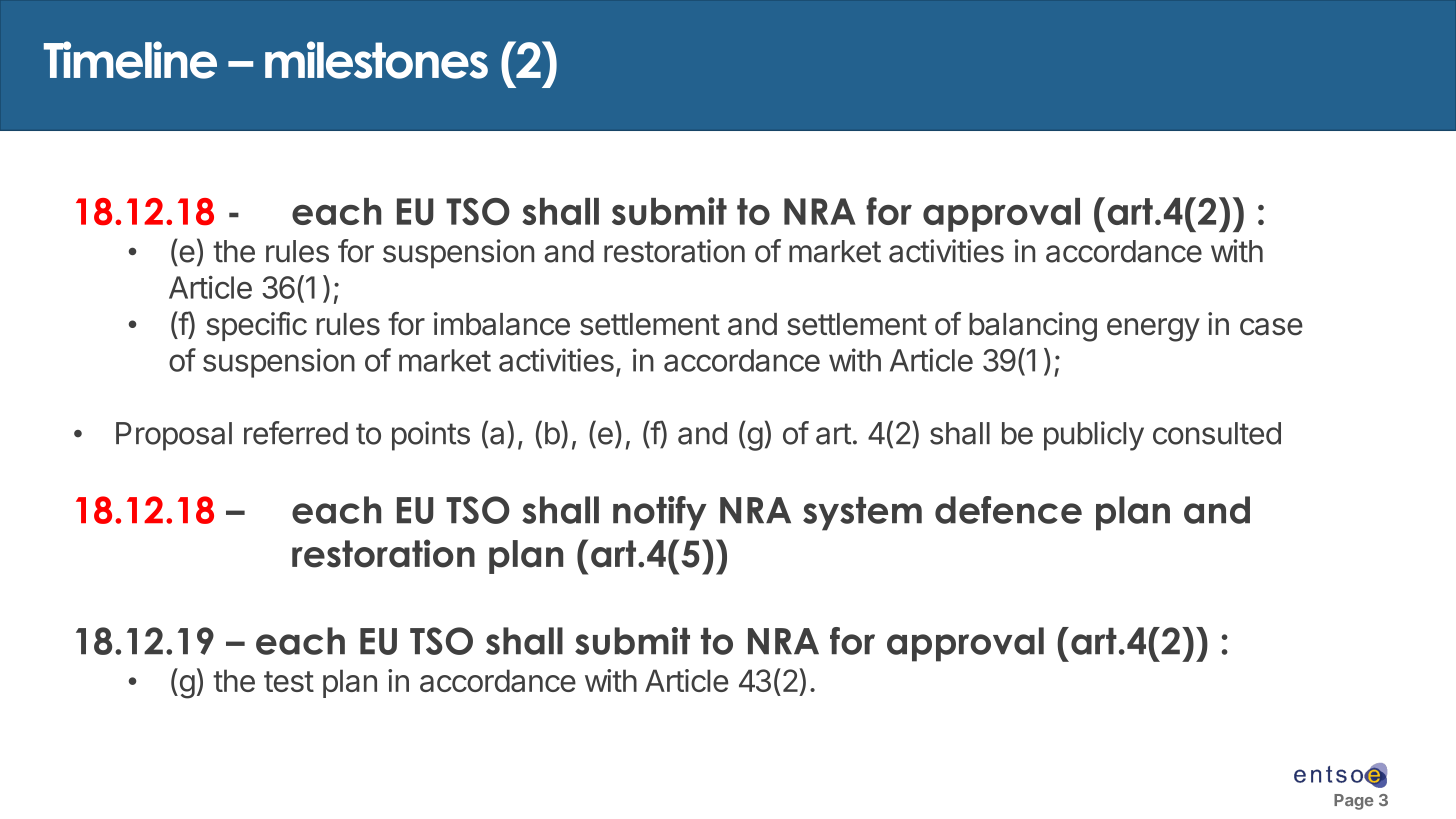 The width and height of the screenshot is (1456, 819). What do you see at coordinates (296, 433) in the screenshot?
I see `referred` at bounding box center [296, 433].
